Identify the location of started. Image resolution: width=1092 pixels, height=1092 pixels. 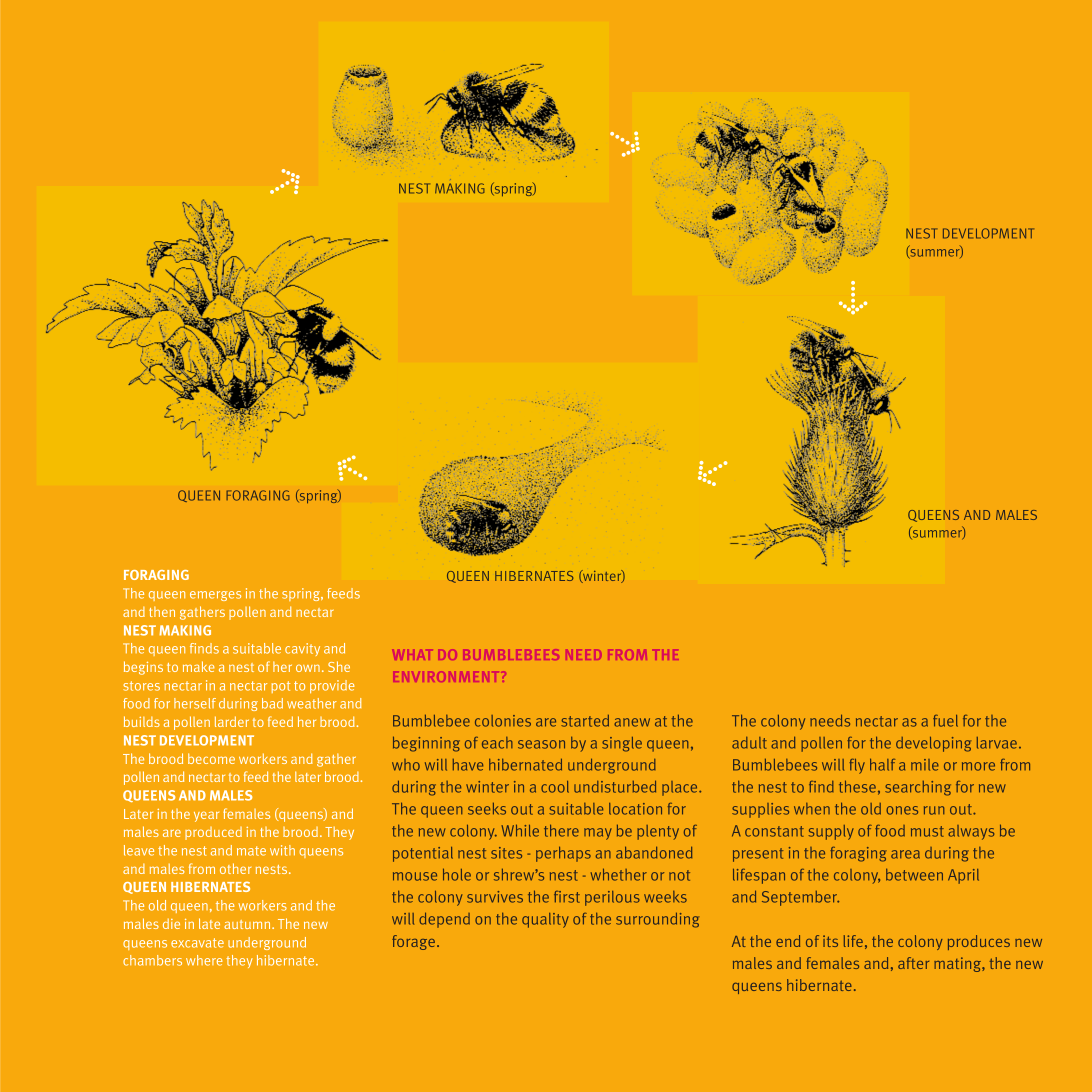
(585, 721).
